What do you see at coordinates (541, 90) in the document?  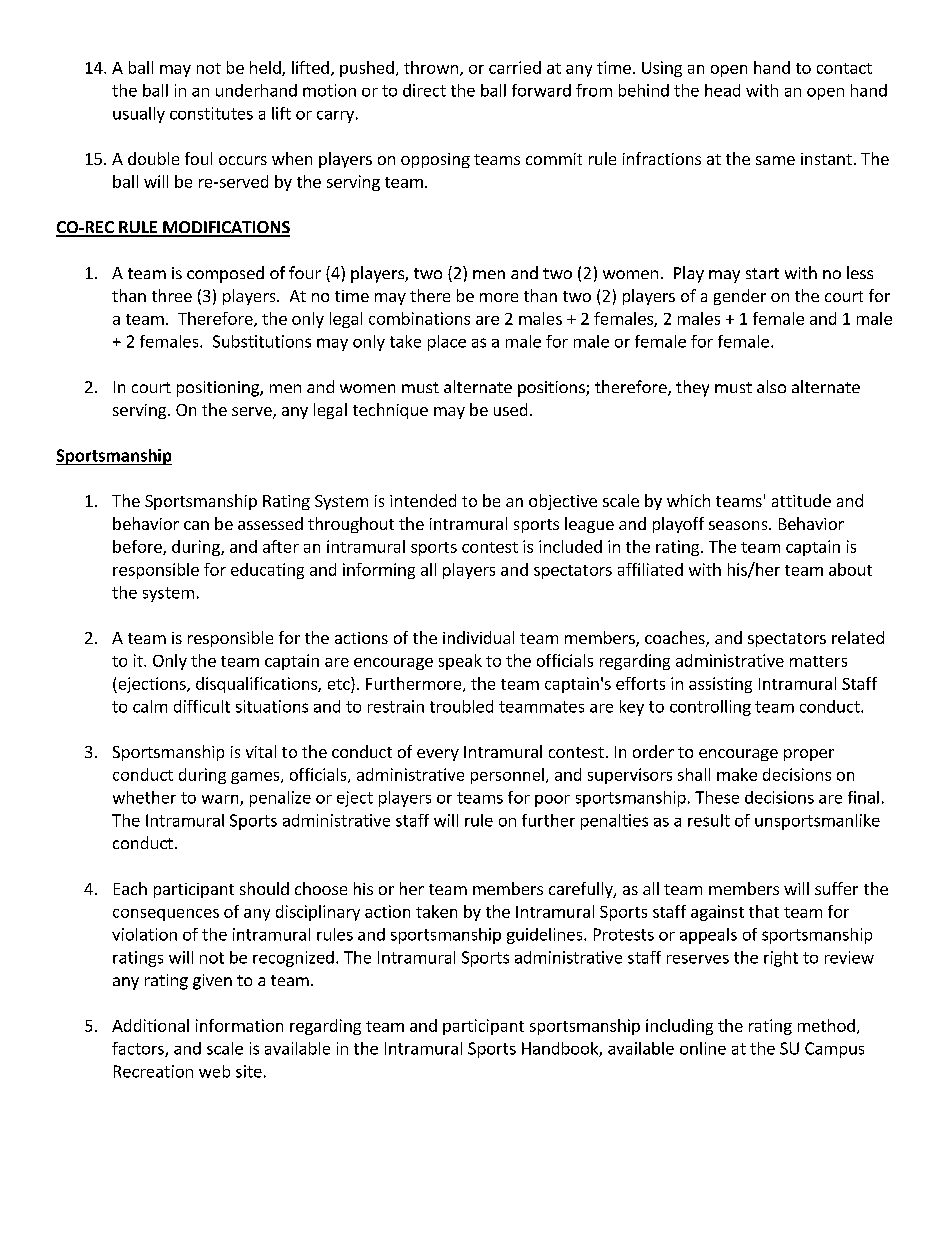 I see `forward` at bounding box center [541, 90].
